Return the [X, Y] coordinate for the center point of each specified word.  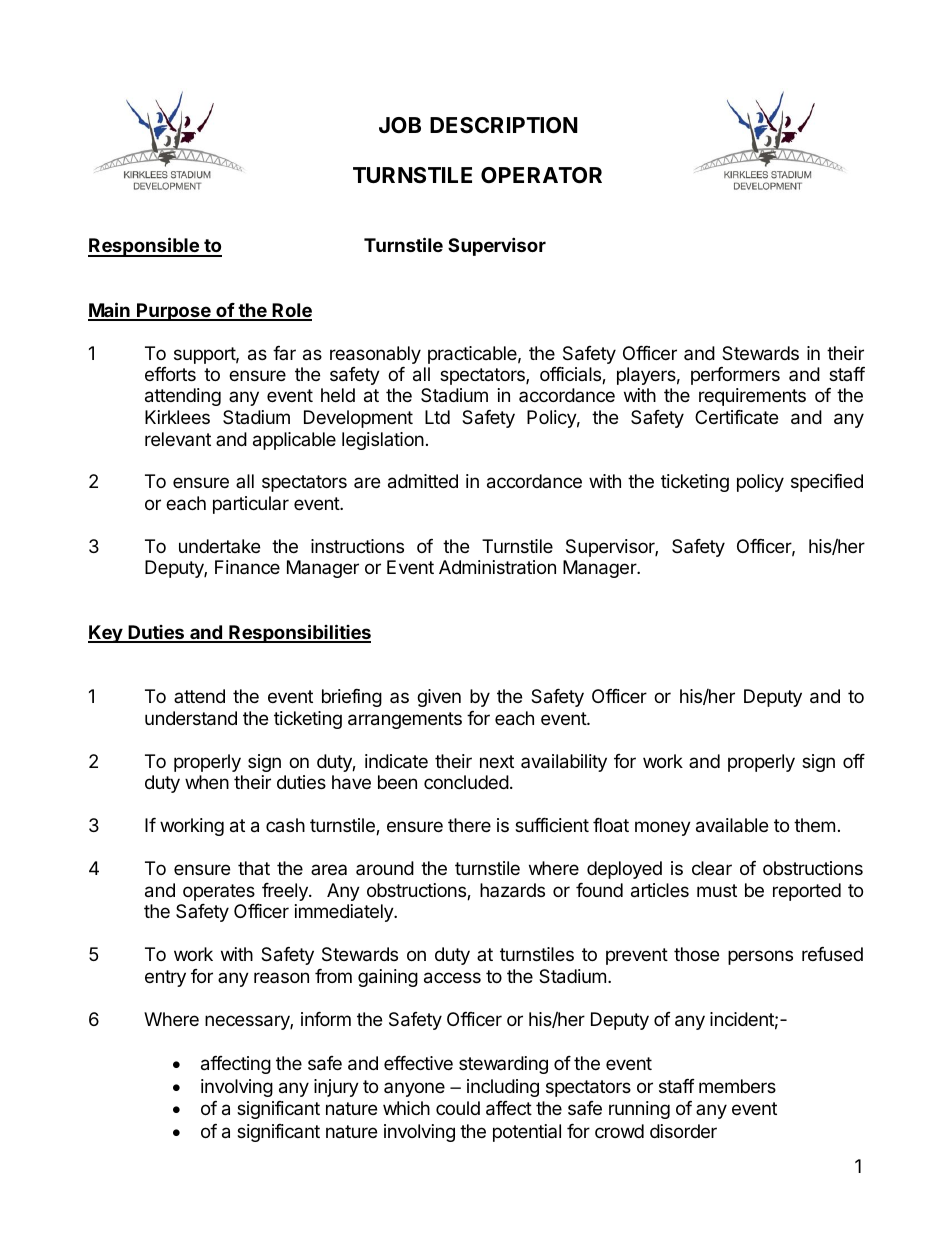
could [458, 1108]
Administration [497, 567]
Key [106, 634]
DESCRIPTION [504, 125]
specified [827, 483]
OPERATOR [541, 175]
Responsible [144, 247]
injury [336, 1088]
